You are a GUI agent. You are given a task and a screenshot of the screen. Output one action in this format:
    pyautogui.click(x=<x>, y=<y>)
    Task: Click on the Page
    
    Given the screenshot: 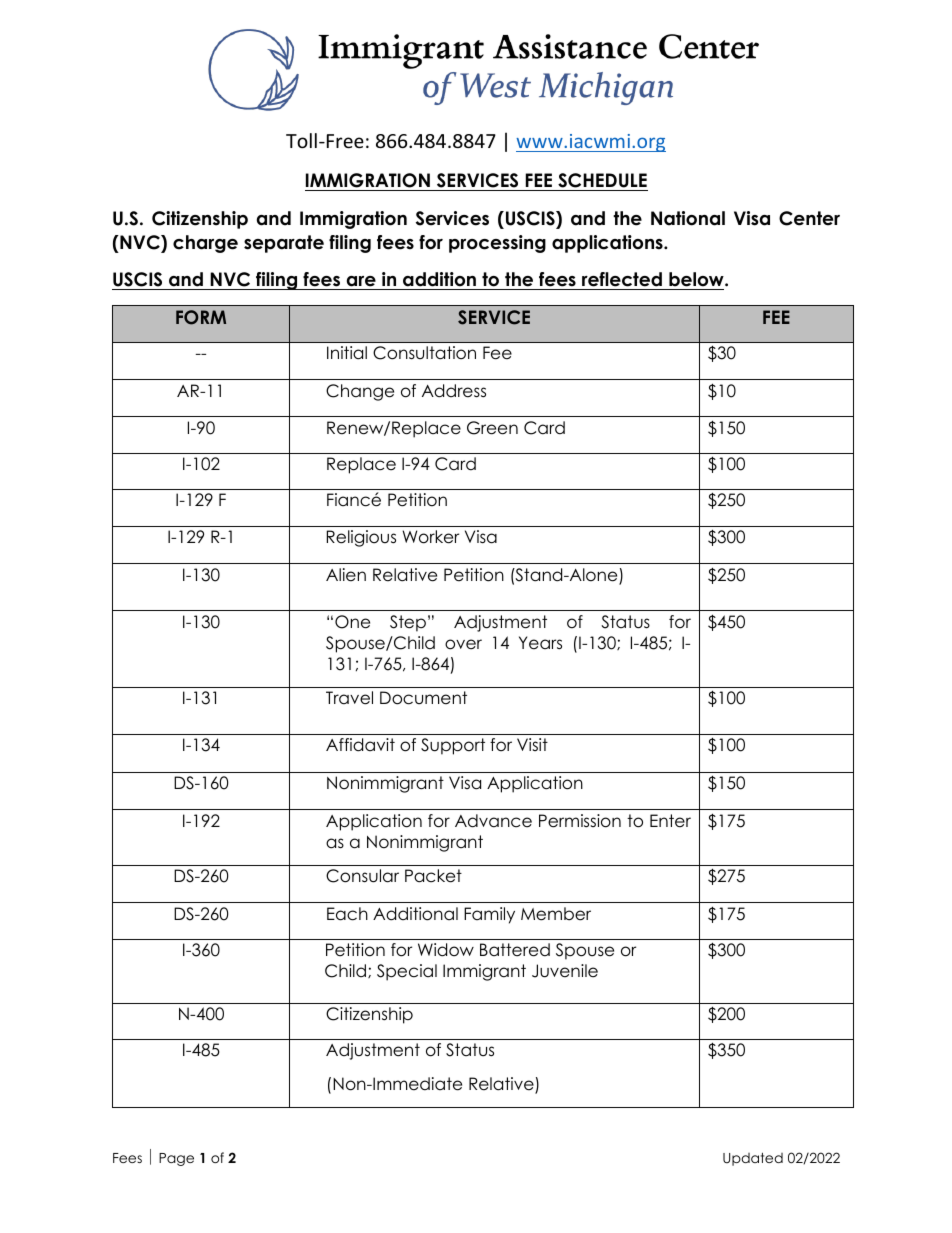 What is the action you would take?
    pyautogui.click(x=176, y=1159)
